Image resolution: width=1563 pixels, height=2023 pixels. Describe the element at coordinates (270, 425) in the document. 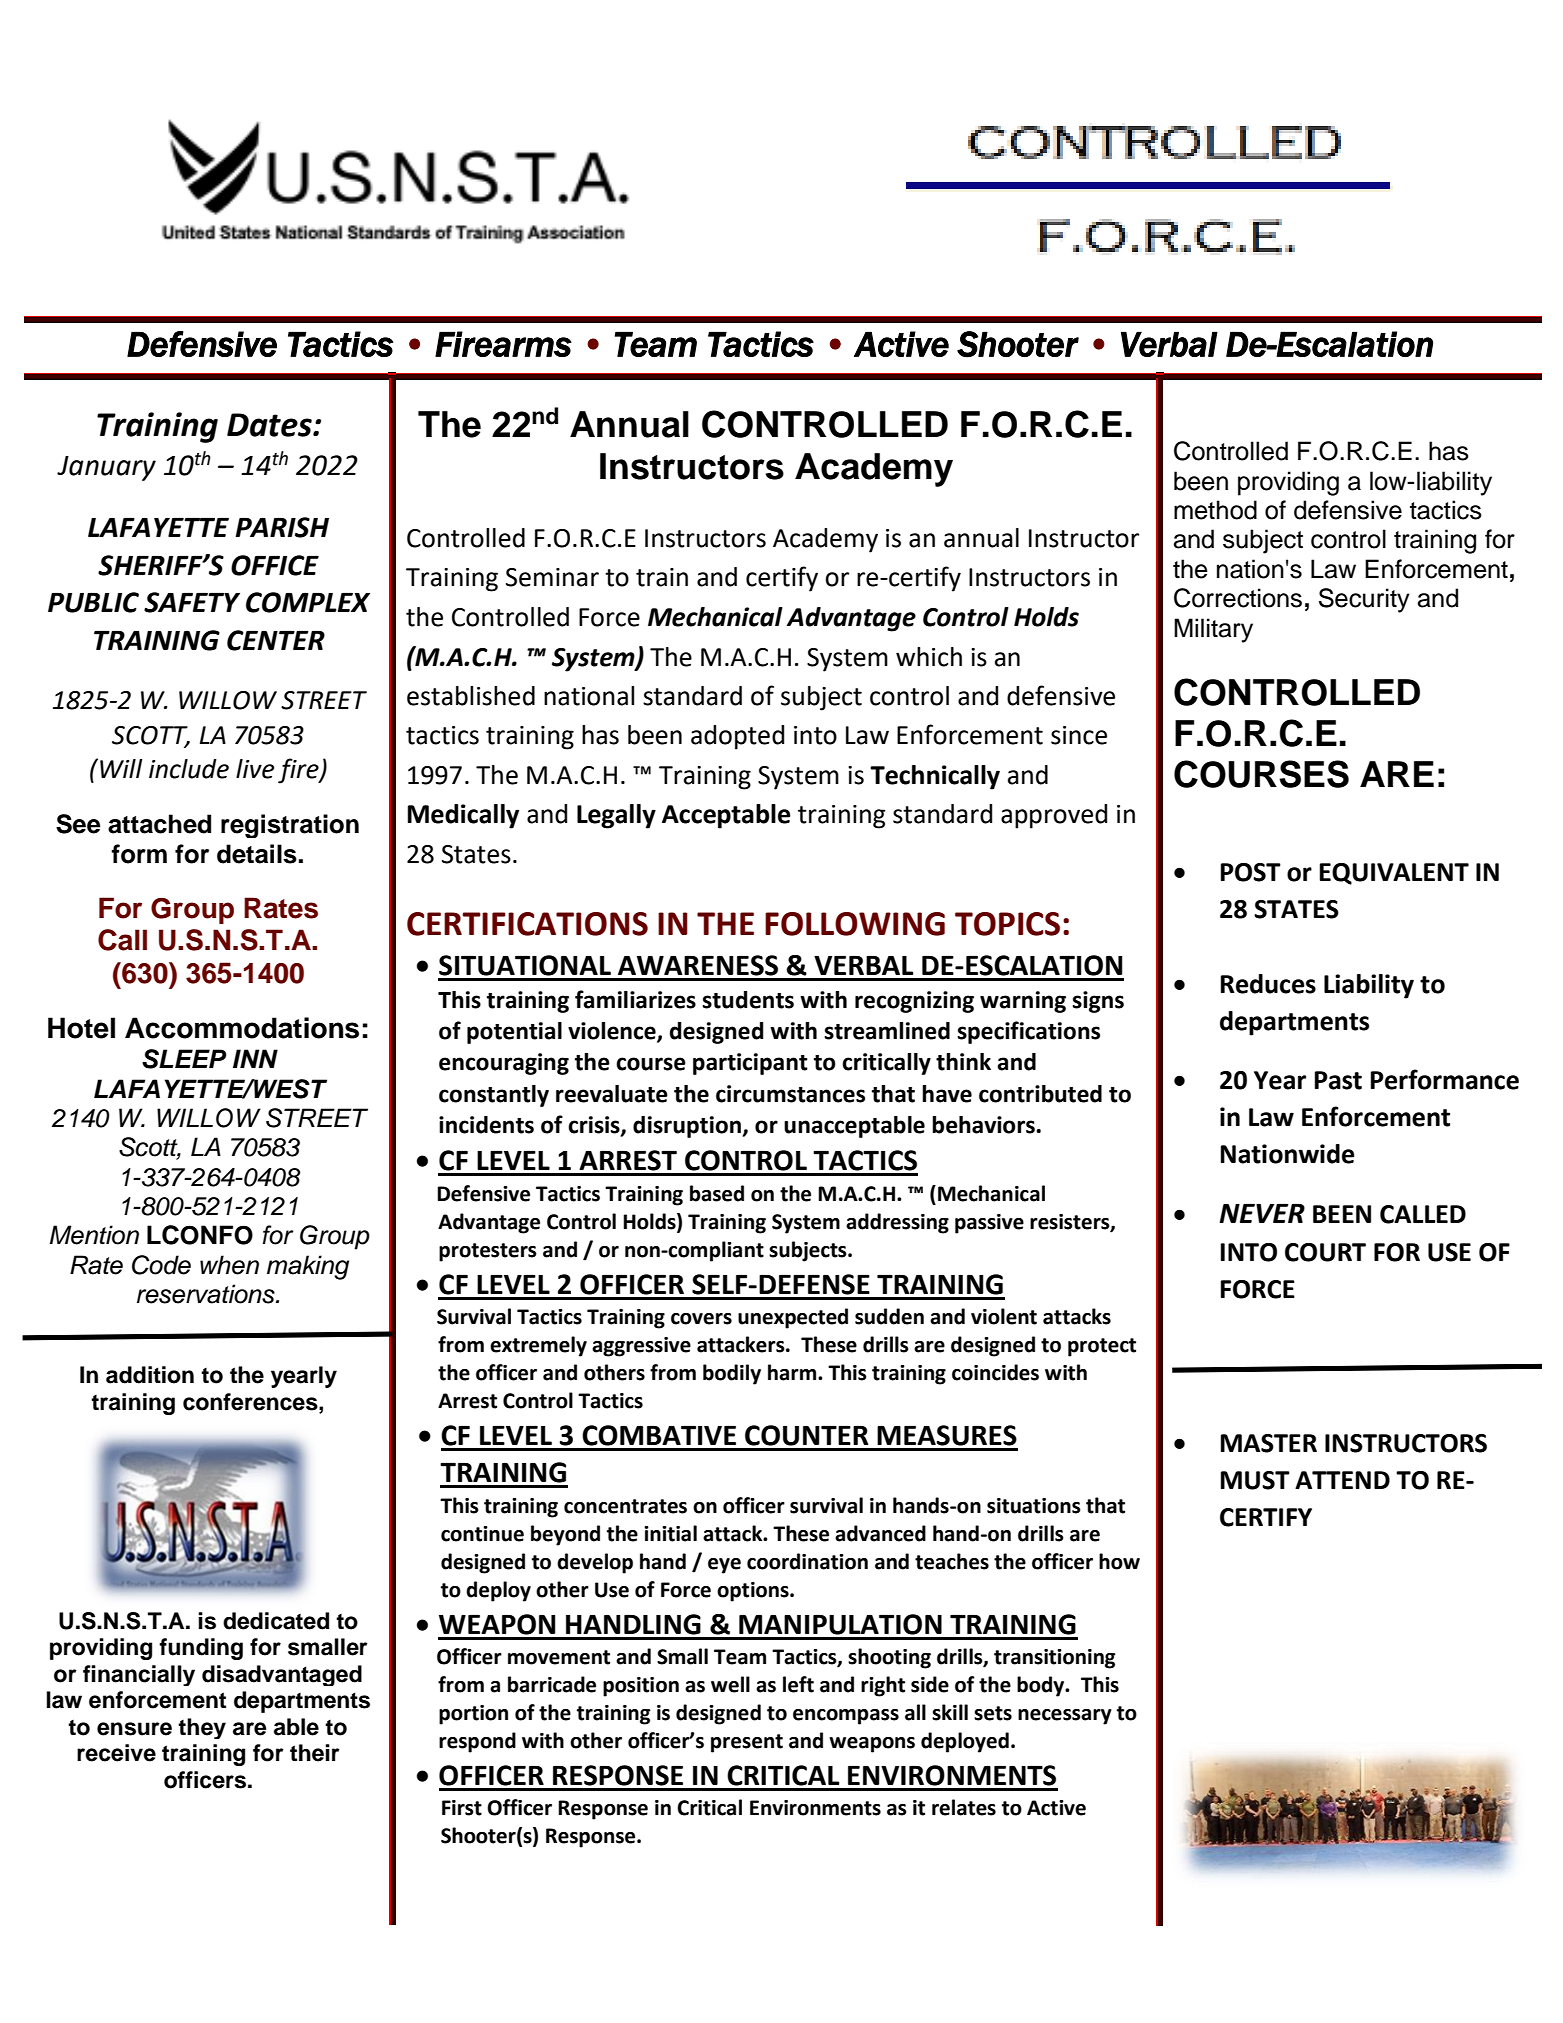

I see `Dates` at that location.
